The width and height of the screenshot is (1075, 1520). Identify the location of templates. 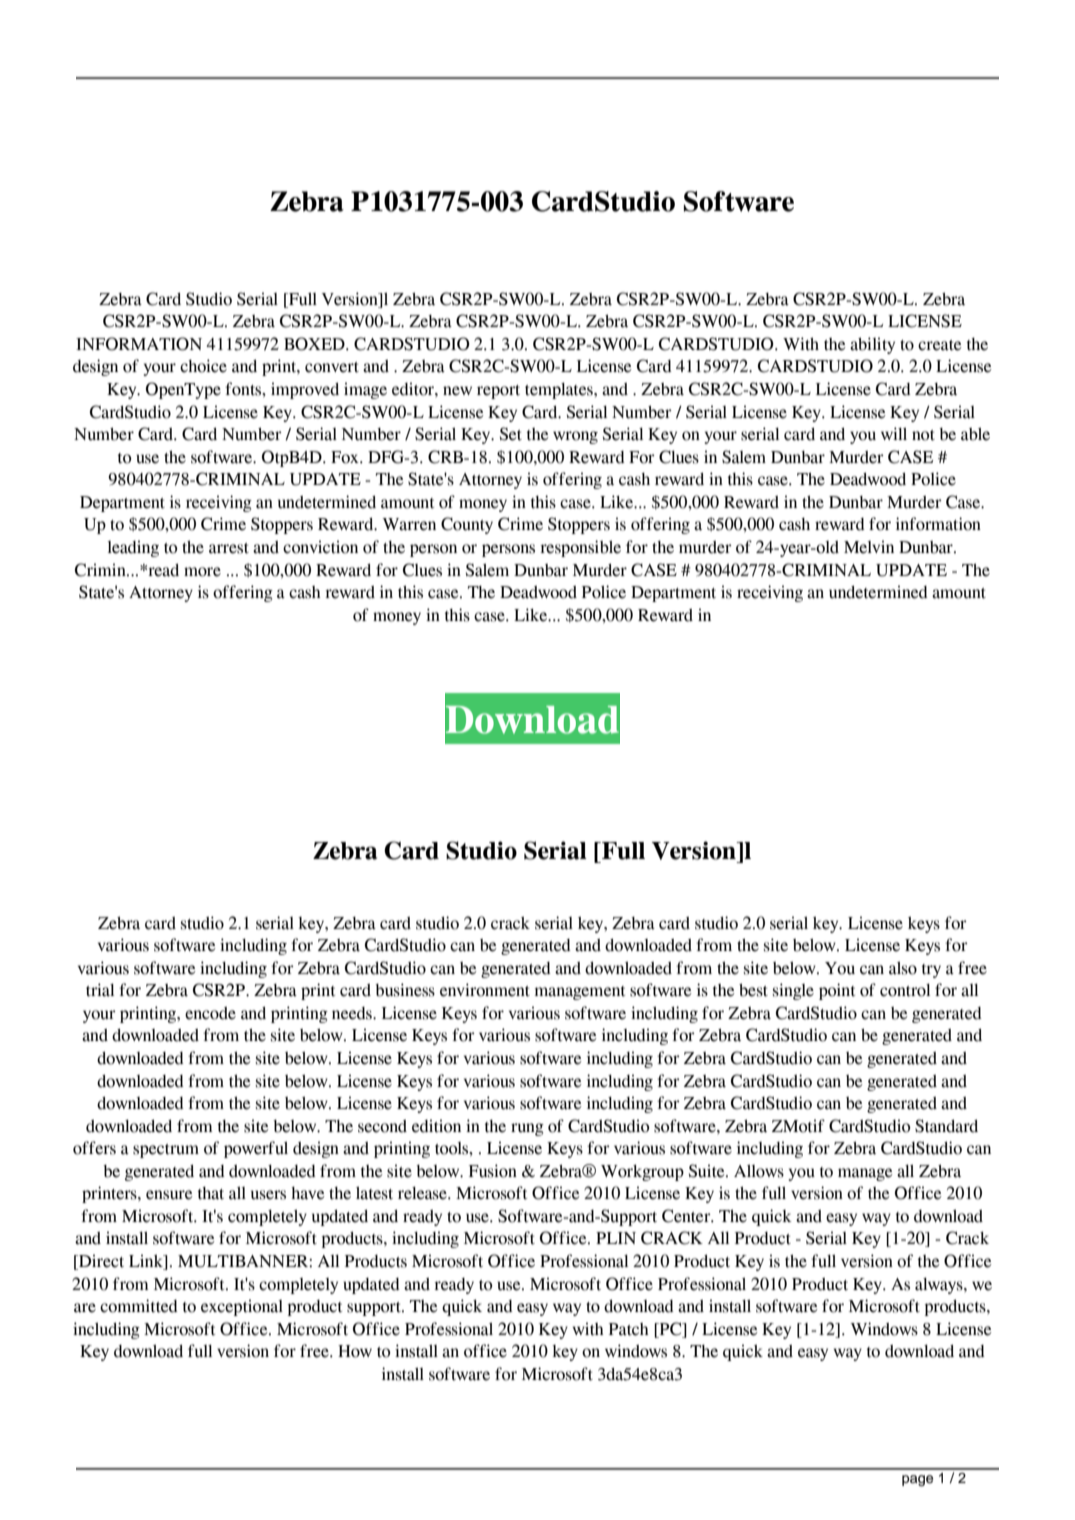
(560, 391).
